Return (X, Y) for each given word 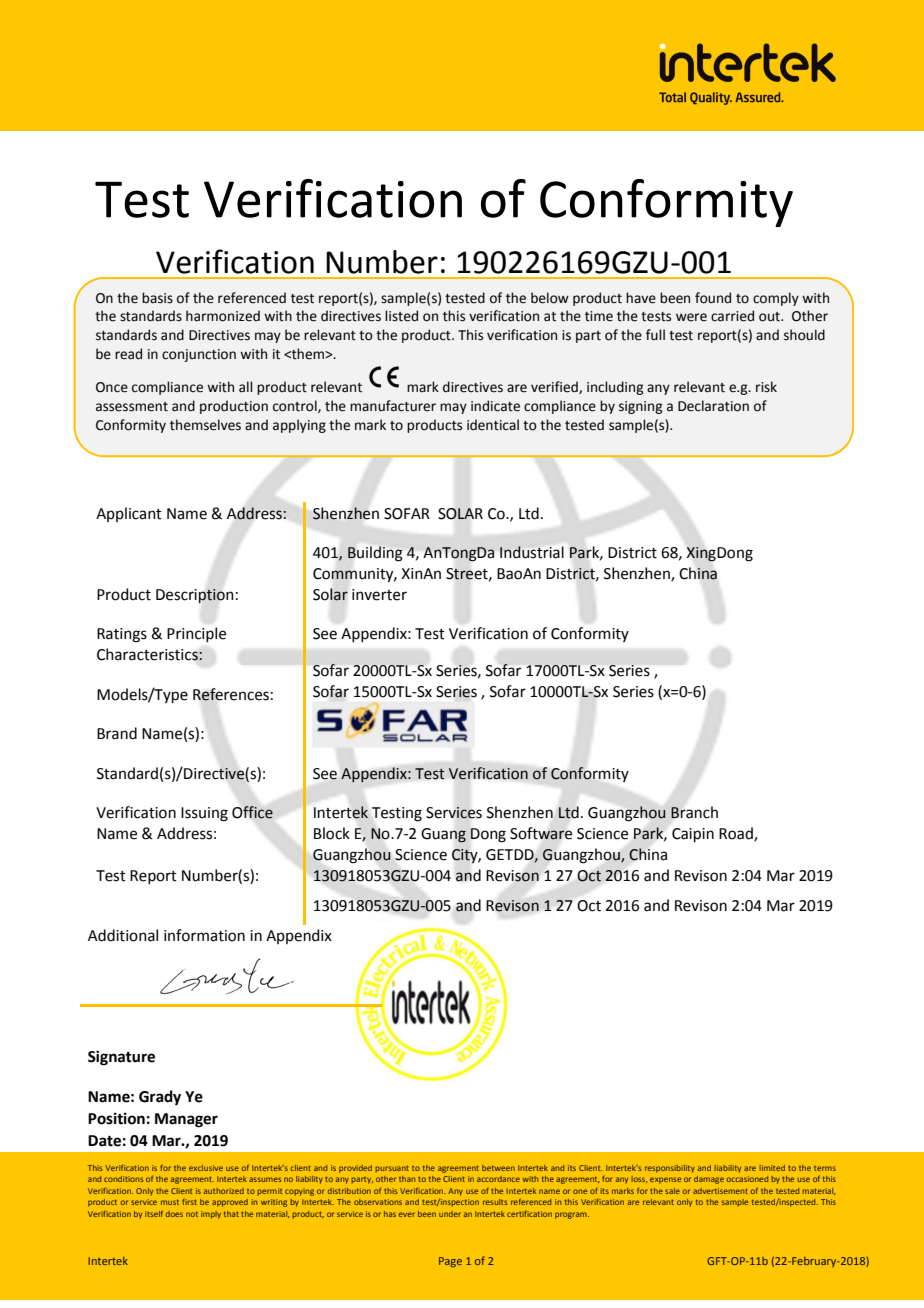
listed (401, 316)
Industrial (532, 552)
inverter (379, 595)
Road (737, 834)
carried (732, 316)
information (204, 935)
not (192, 1214)
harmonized (223, 316)
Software (541, 833)
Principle (196, 634)
